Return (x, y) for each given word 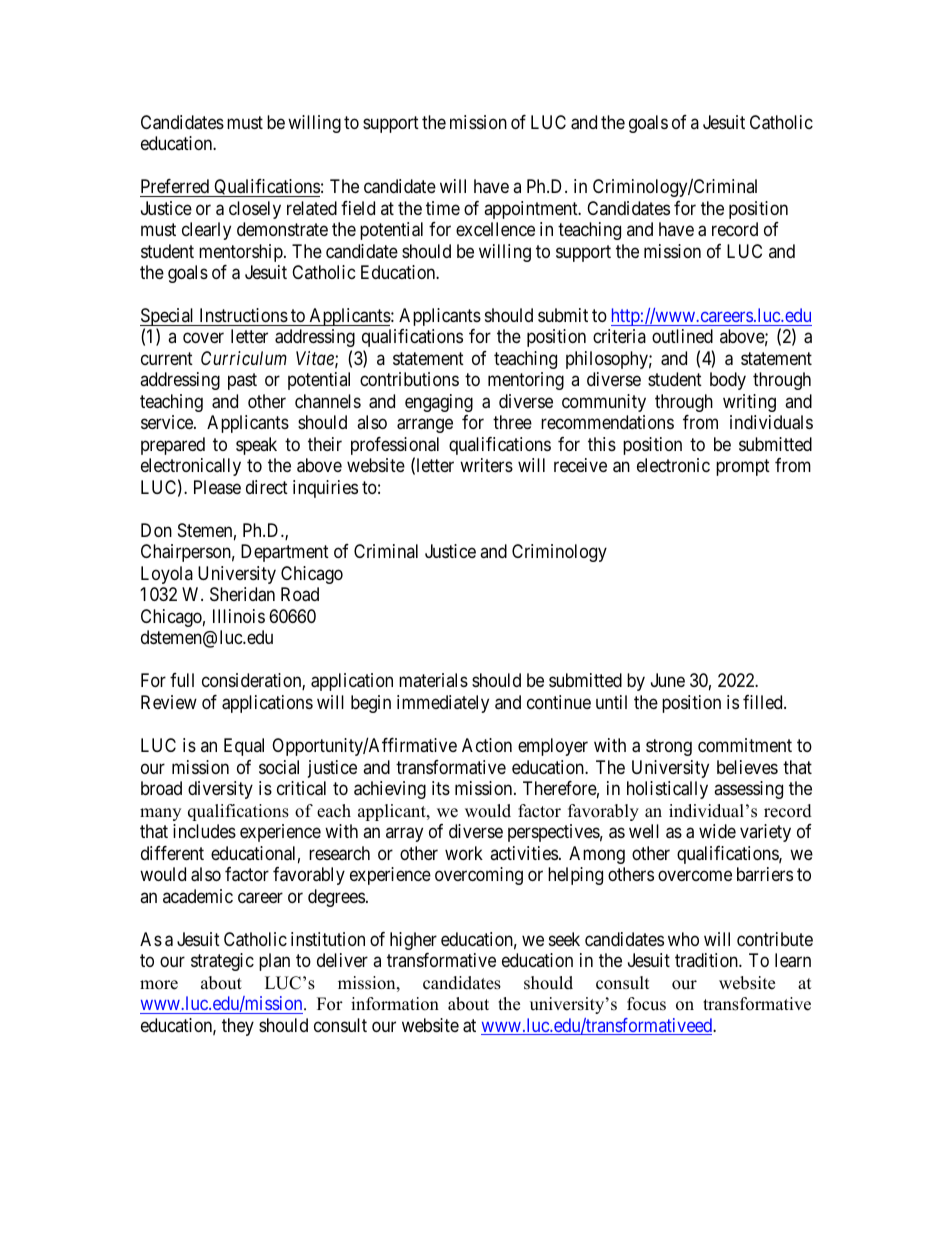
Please (217, 487)
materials (433, 680)
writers (486, 465)
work (464, 853)
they (238, 1027)
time (443, 208)
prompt (743, 468)
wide (717, 831)
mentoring (526, 381)
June (668, 680)
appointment (532, 210)
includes (204, 831)
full (182, 680)
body (728, 381)
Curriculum (244, 358)
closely (255, 210)
